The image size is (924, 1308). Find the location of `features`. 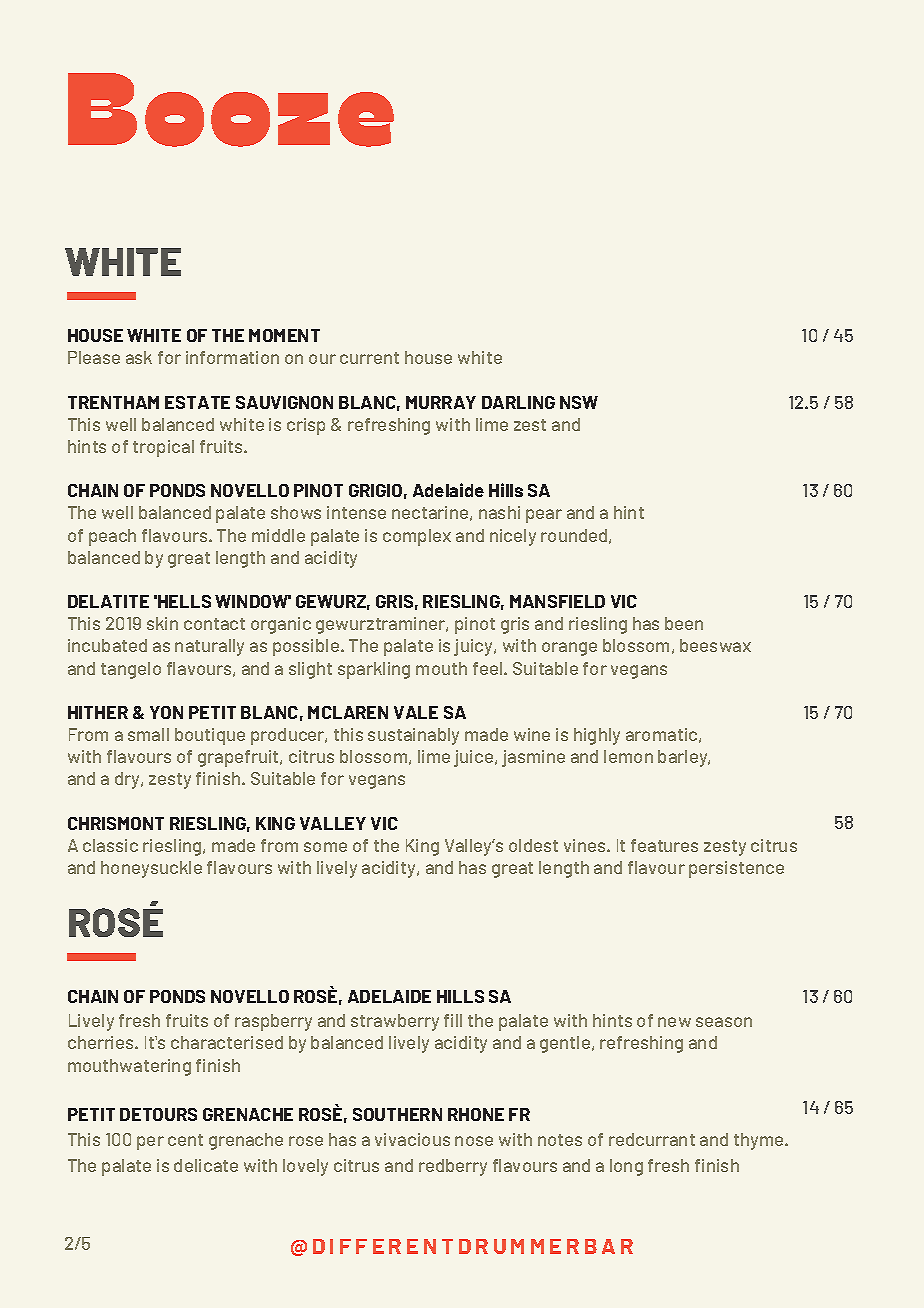

features is located at coordinates (664, 845).
